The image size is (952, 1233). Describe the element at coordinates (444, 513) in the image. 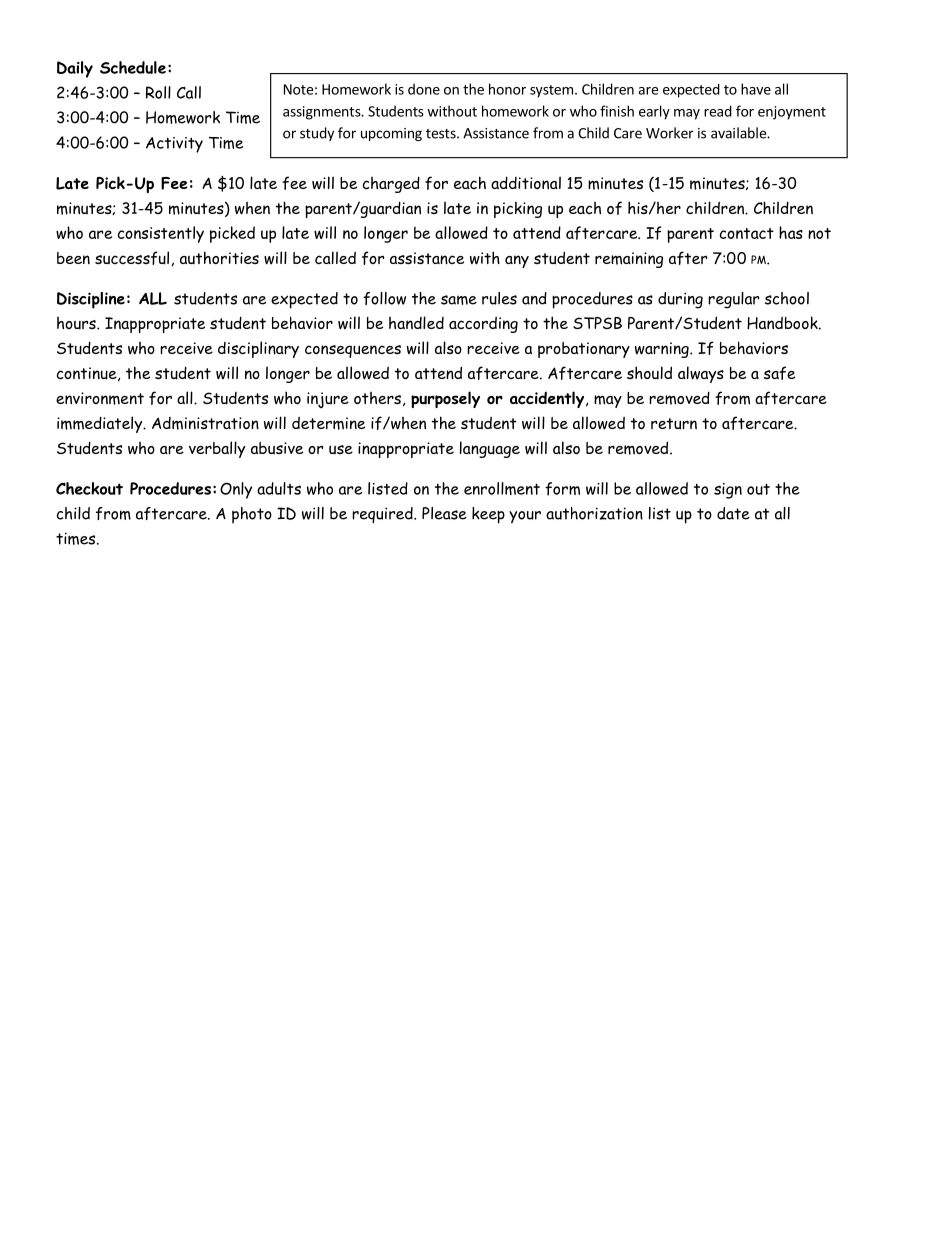

I see `Please` at that location.
